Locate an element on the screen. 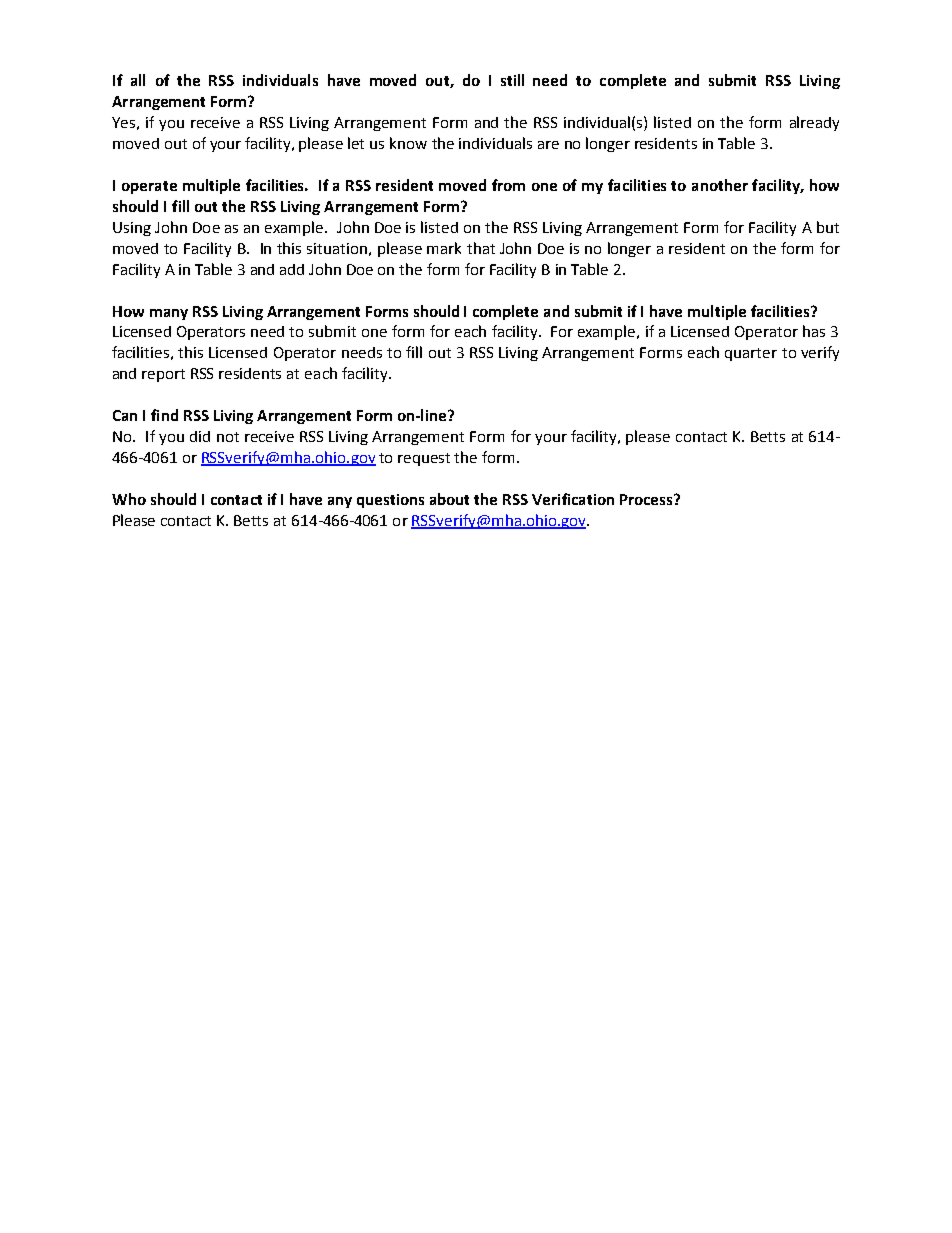  all is located at coordinates (138, 80).
